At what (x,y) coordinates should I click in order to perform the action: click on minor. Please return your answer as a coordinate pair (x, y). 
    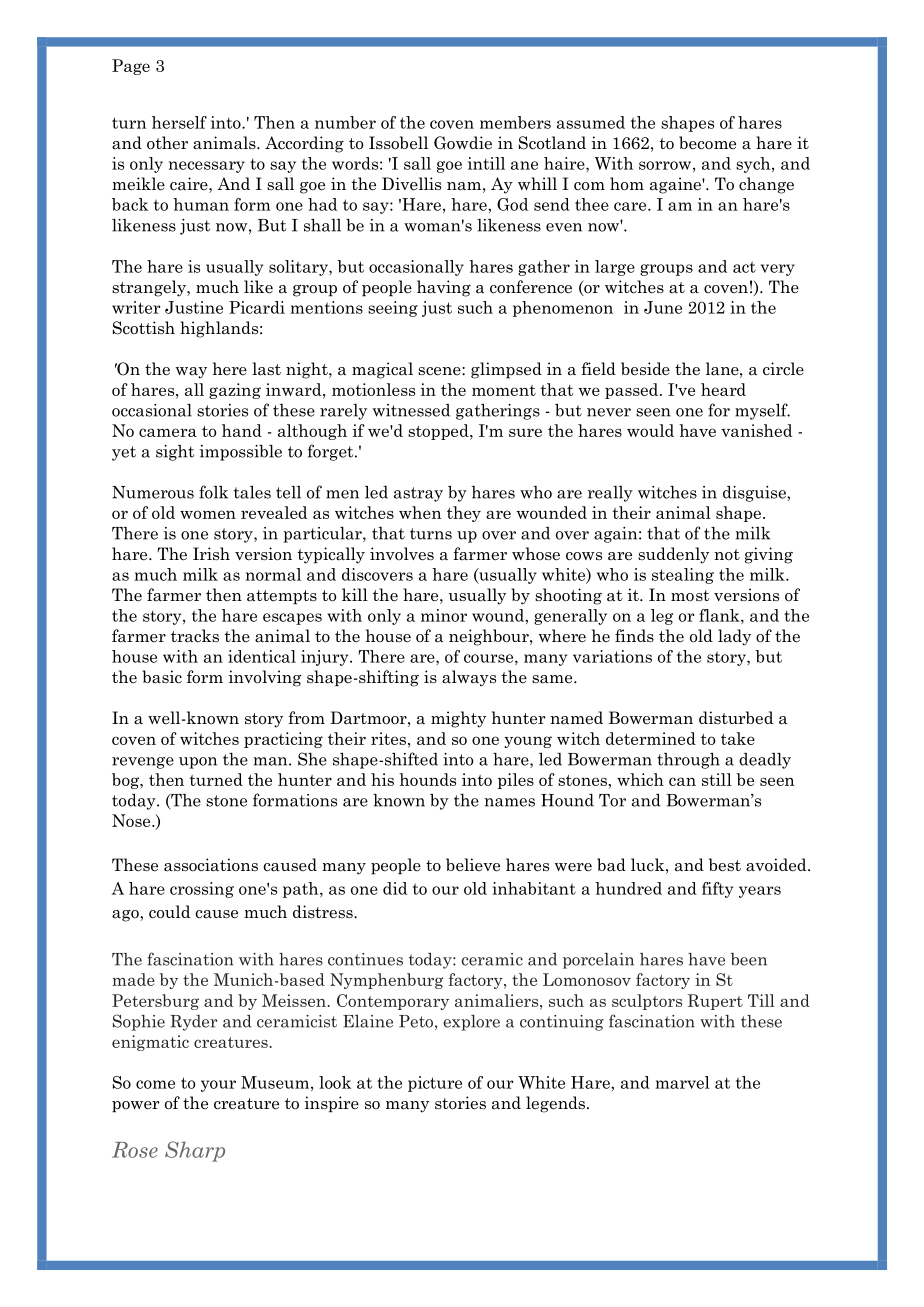
    Looking at the image, I should click on (444, 615).
